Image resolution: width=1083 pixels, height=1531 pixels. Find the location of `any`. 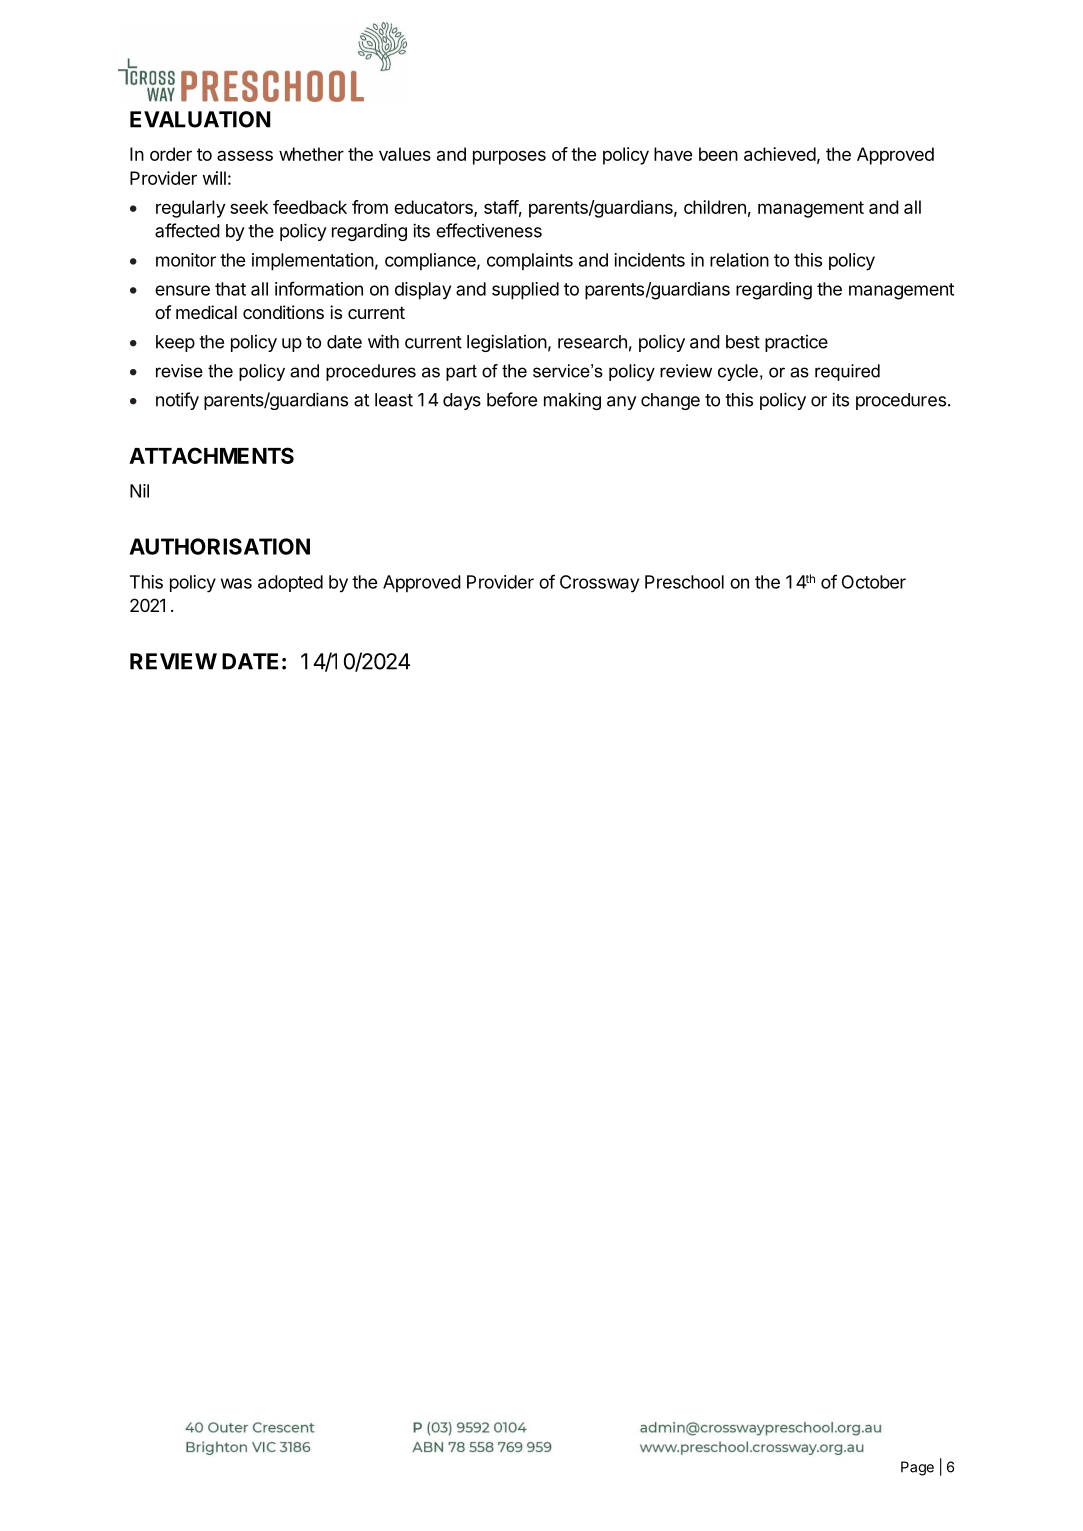

any is located at coordinates (622, 403).
